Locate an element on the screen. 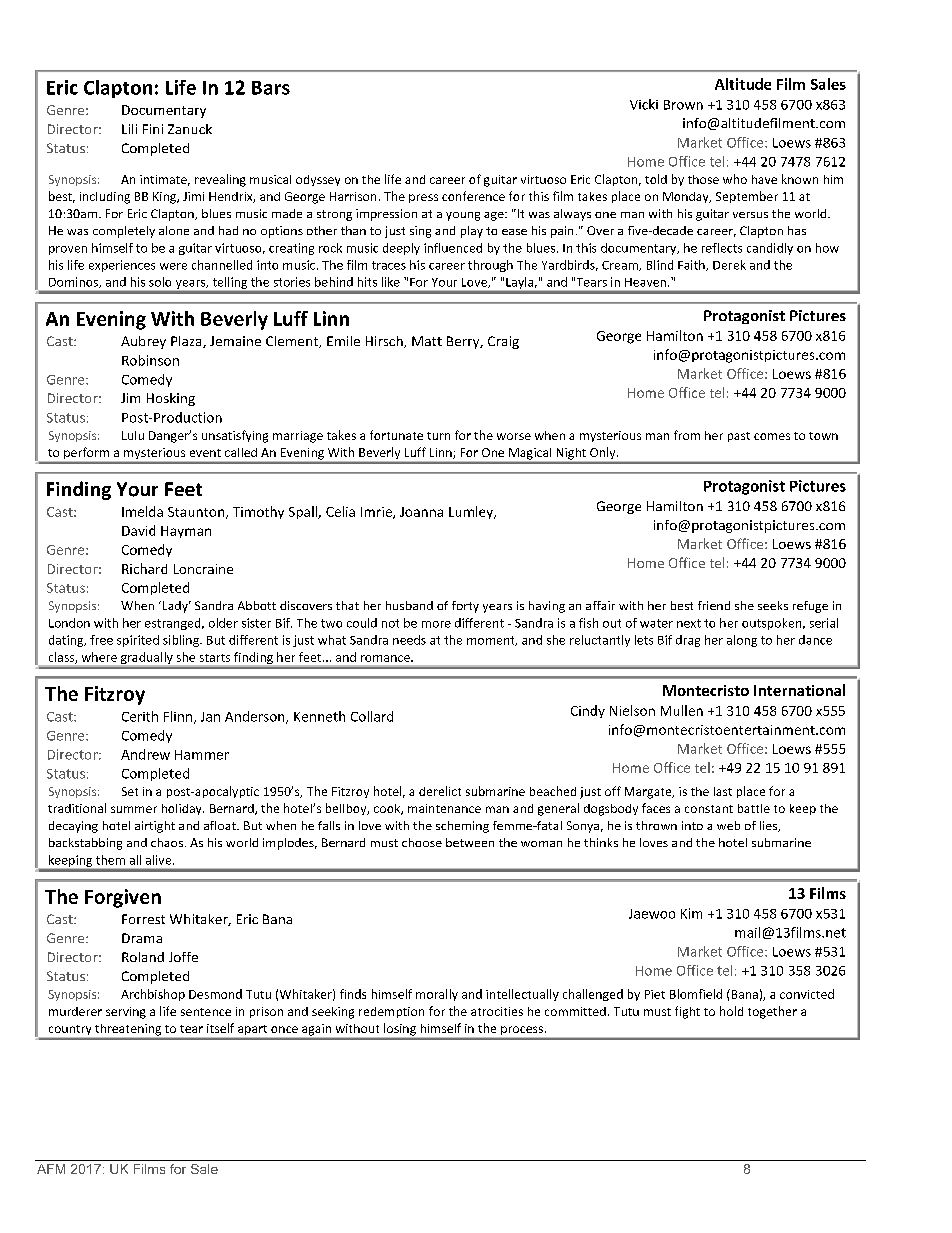 The width and height of the screenshot is (952, 1233). redemption is located at coordinates (391, 1012).
